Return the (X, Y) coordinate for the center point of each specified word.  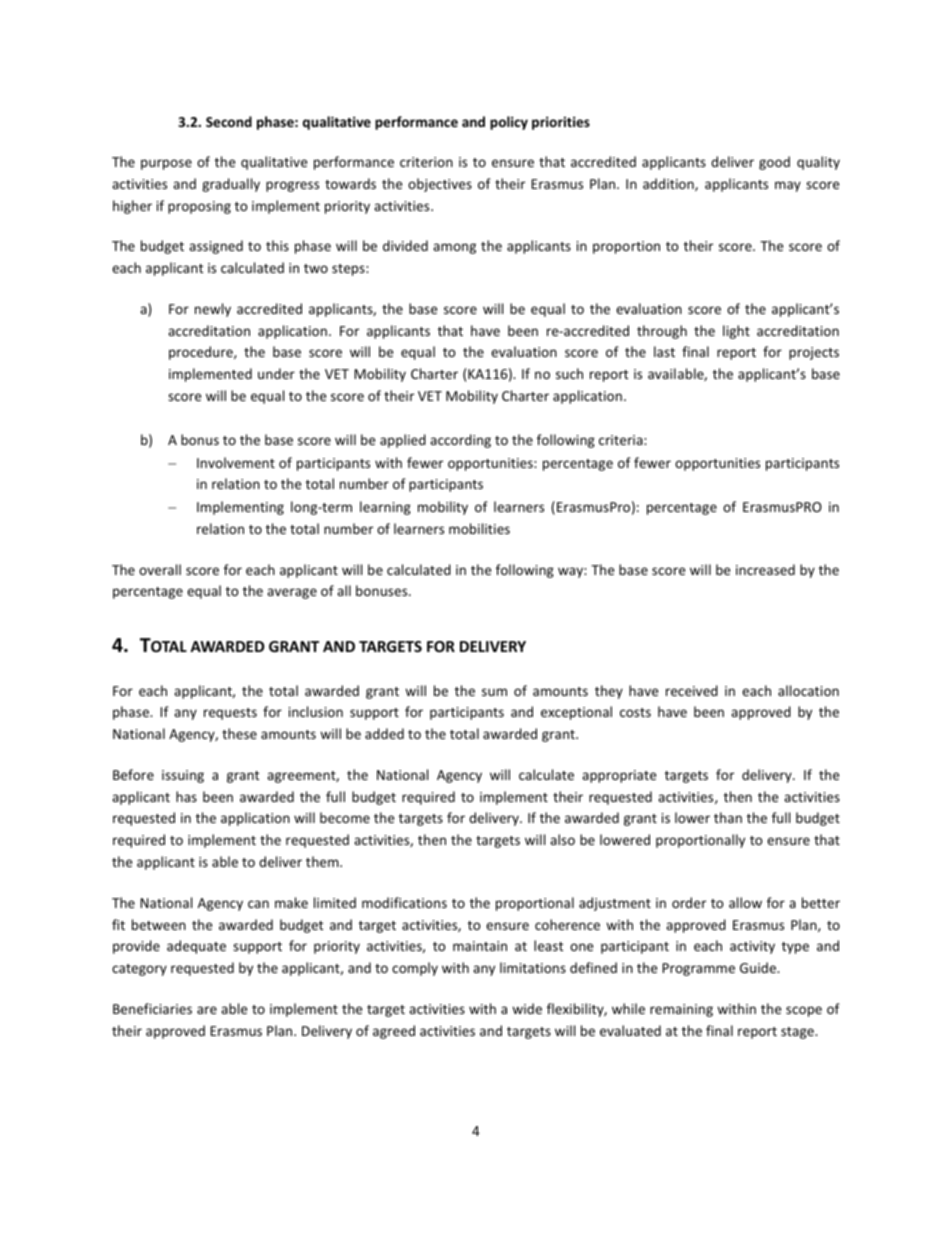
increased (765, 569)
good (774, 163)
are (207, 1010)
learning (385, 508)
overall (160, 569)
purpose (166, 164)
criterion (426, 162)
